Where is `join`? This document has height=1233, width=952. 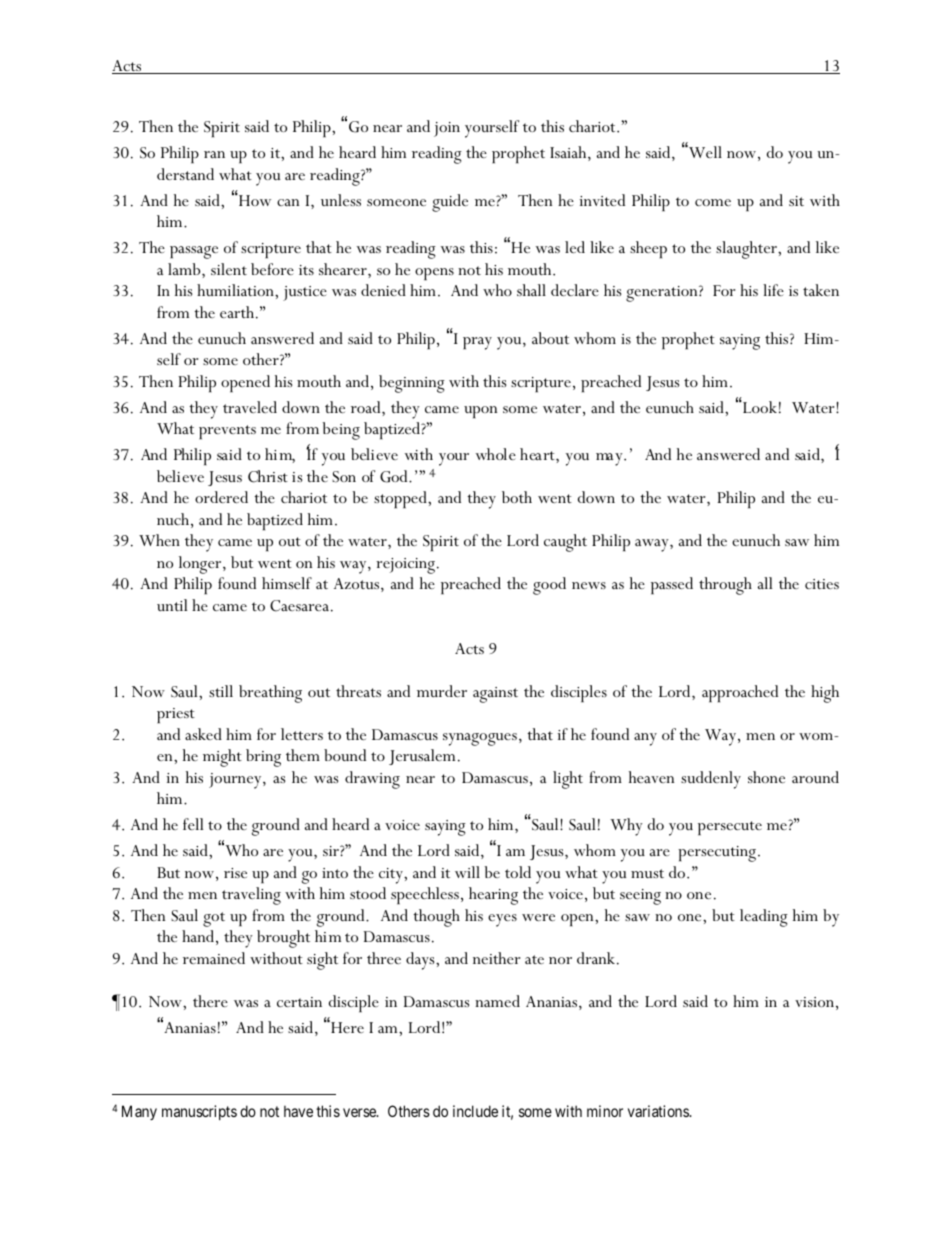 join is located at coordinates (447, 129).
